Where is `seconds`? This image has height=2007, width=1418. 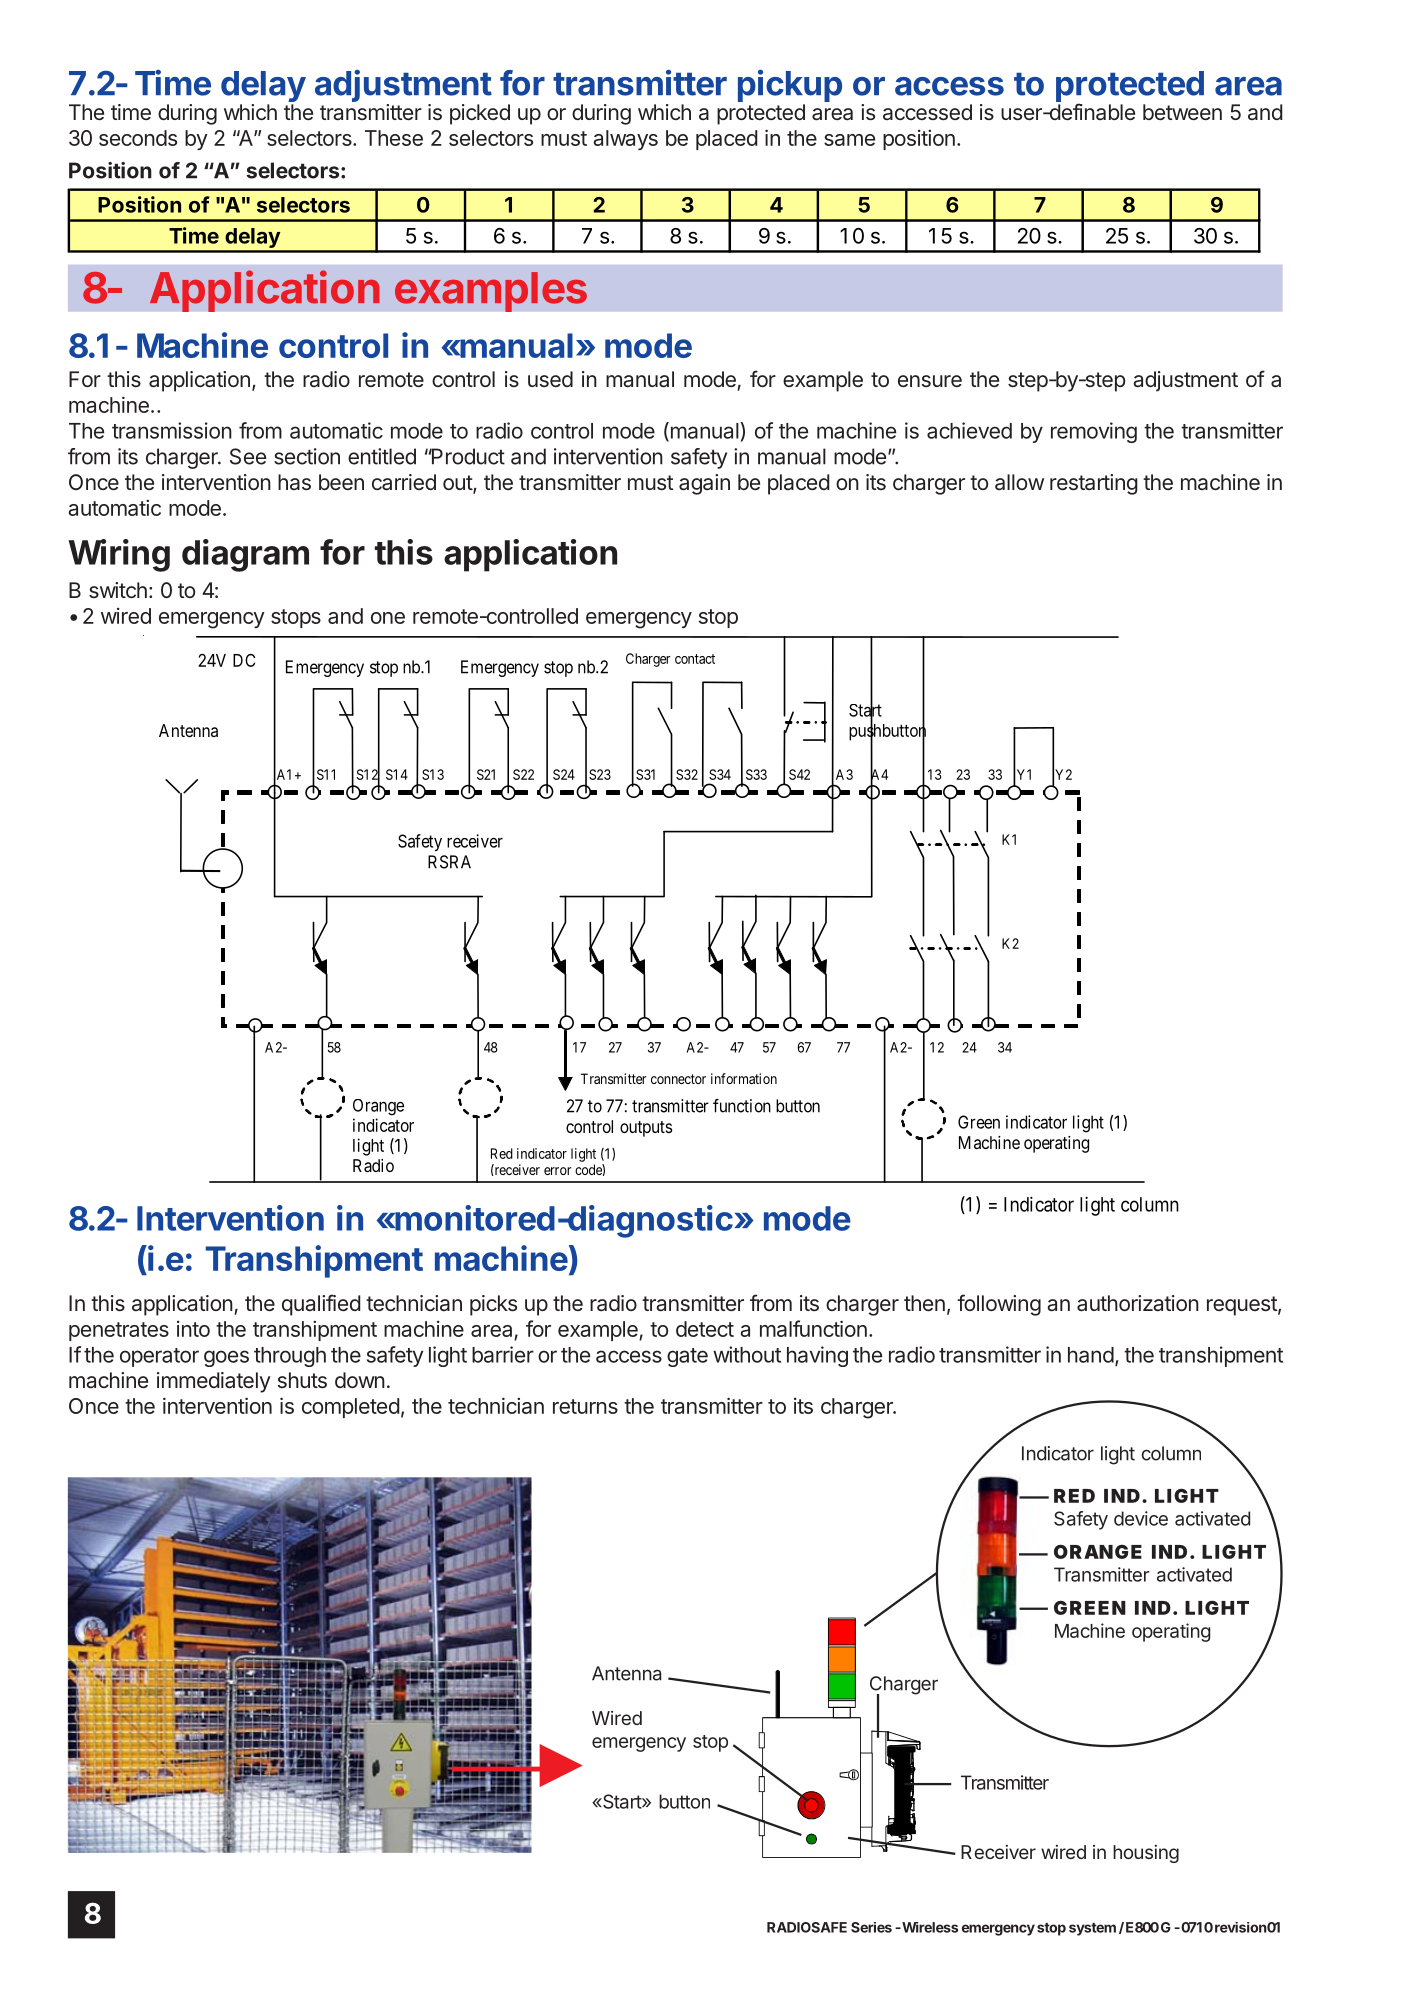
seconds is located at coordinates (138, 138).
